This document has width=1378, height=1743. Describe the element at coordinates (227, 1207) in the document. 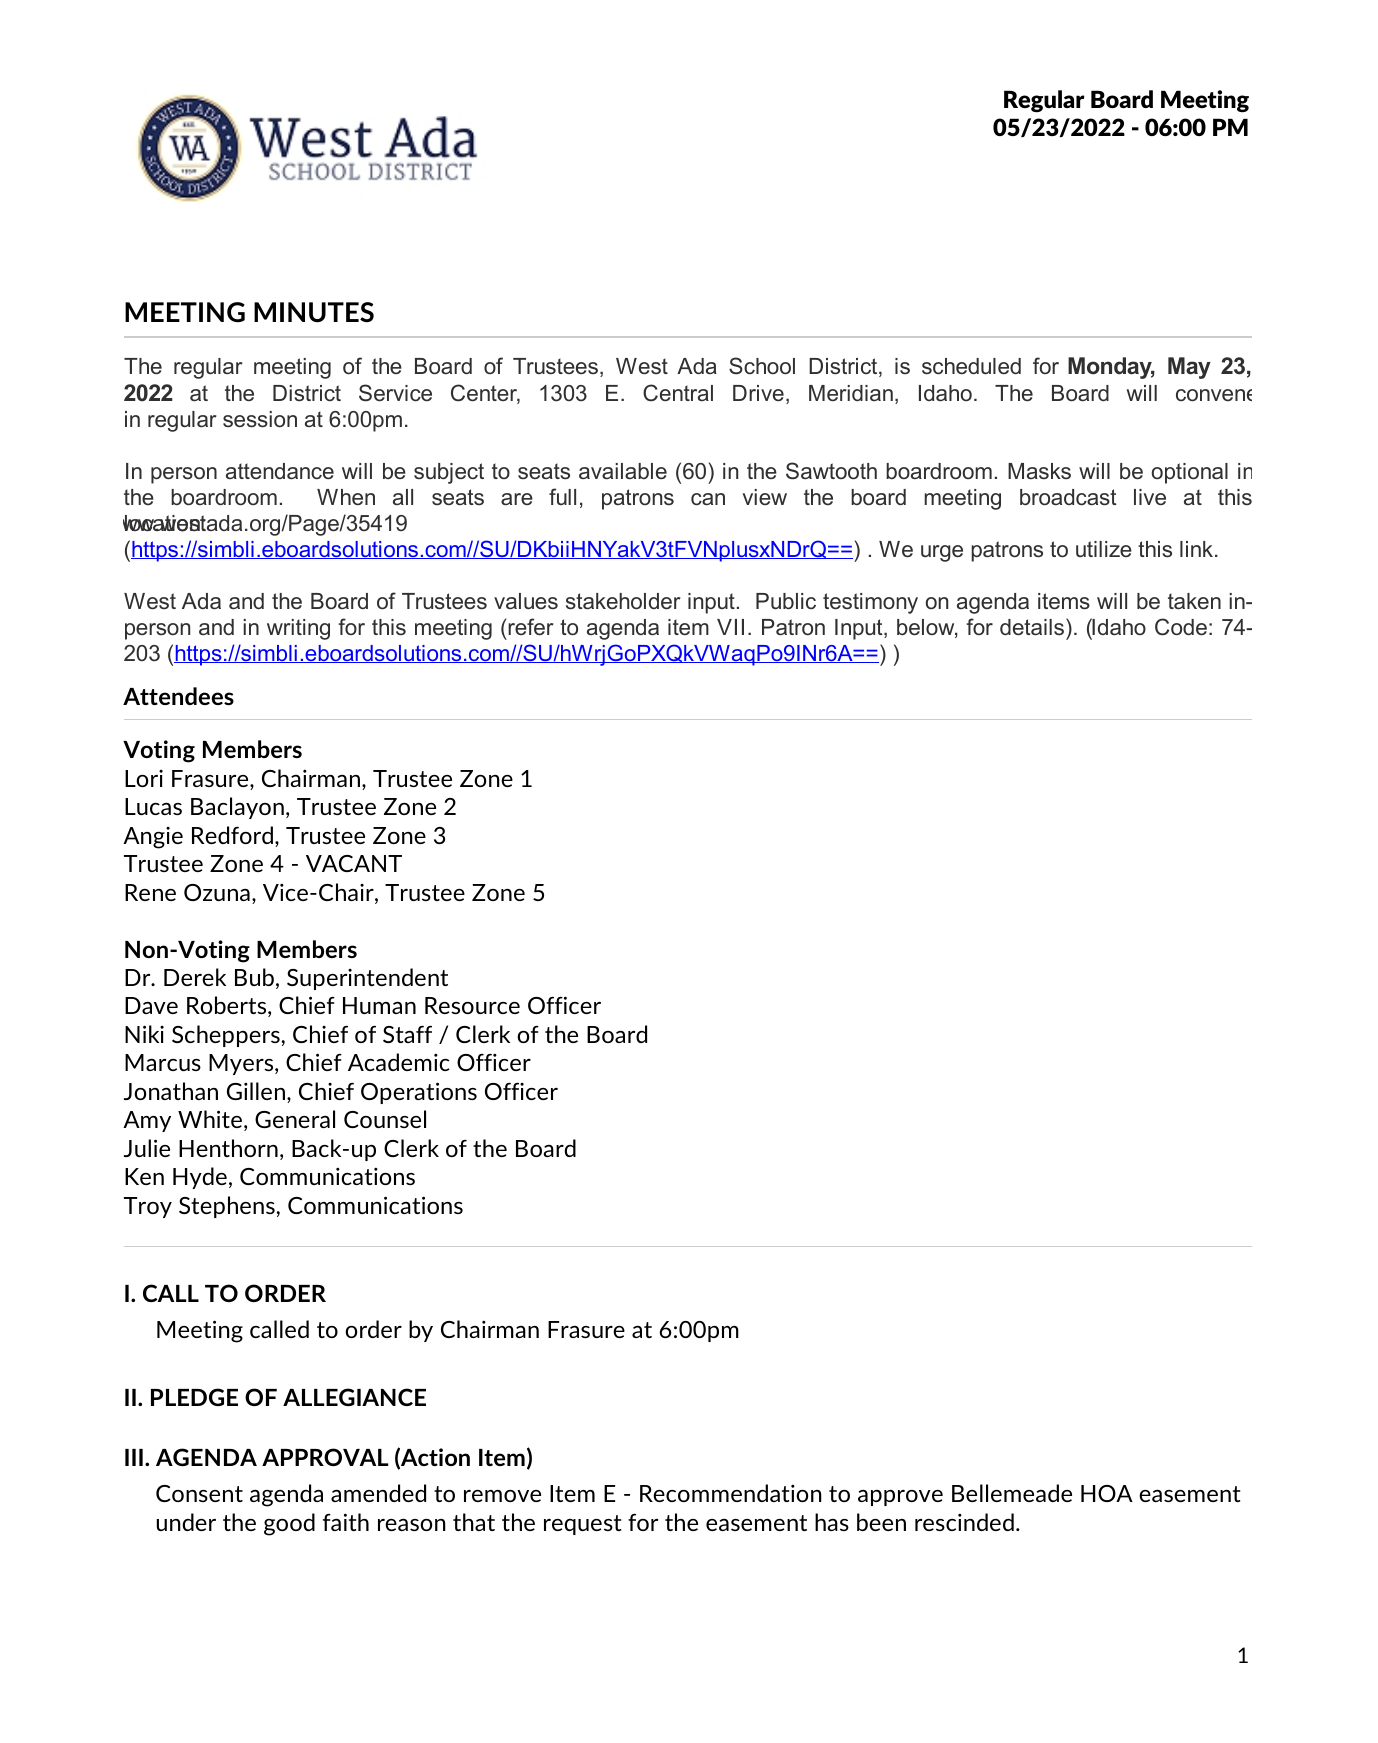

I see `Stephens` at that location.
